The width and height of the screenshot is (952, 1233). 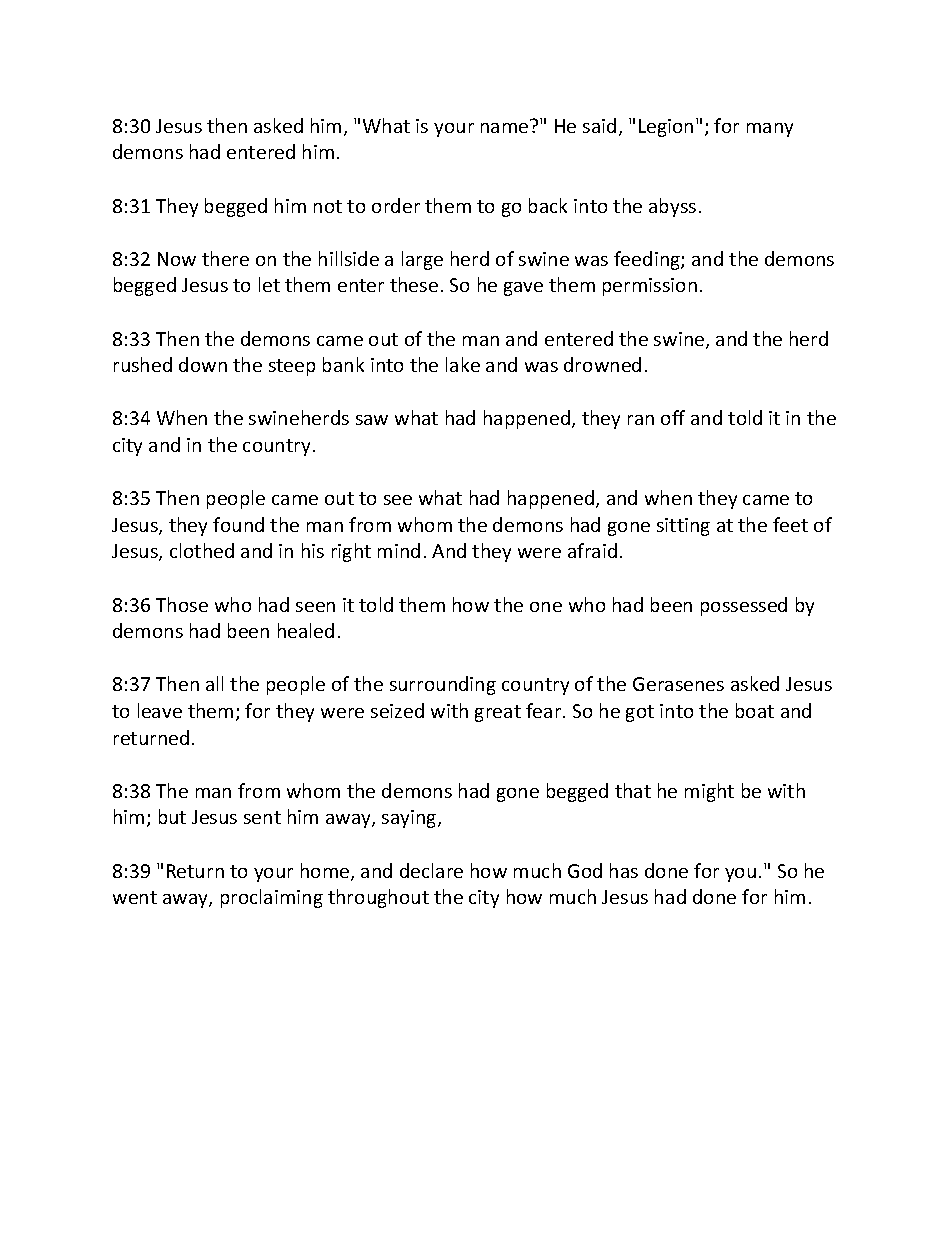 I want to click on lake, so click(x=463, y=364).
